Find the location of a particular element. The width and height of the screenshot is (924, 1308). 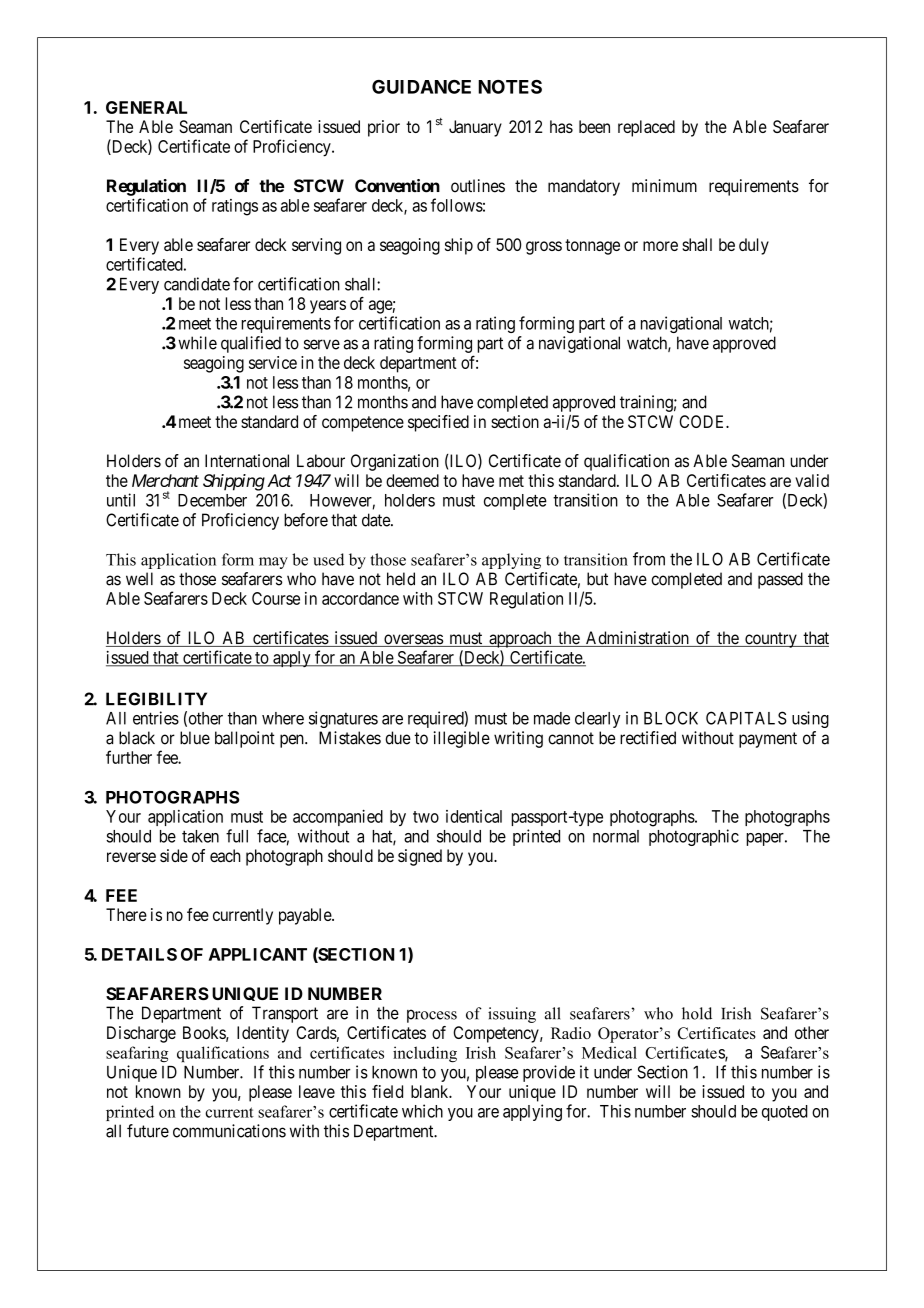

January is located at coordinates (475, 128).
